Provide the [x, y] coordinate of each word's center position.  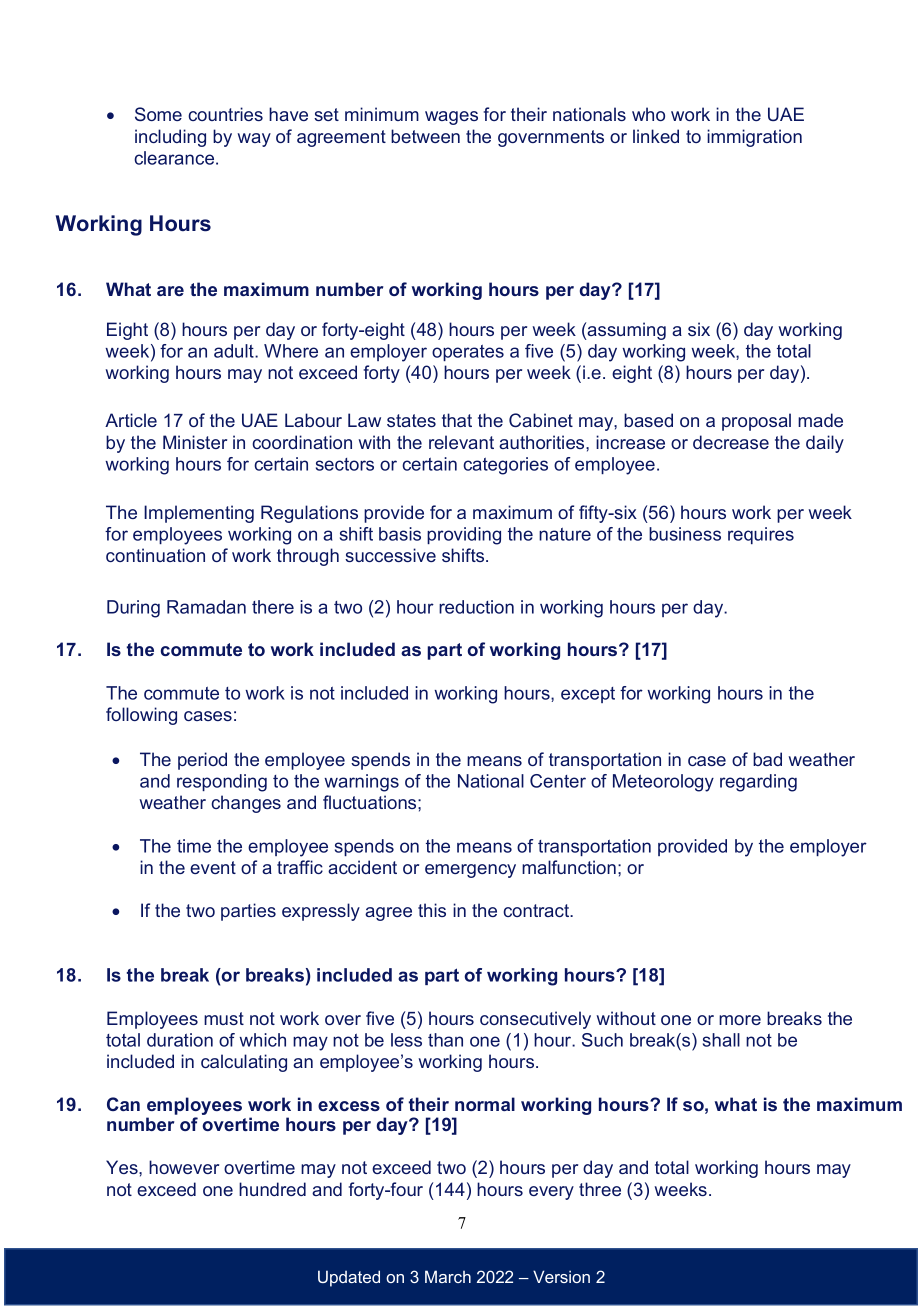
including [170, 138]
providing [464, 536]
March [448, 1276]
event [213, 867]
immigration [754, 138]
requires [761, 535]
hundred [272, 1189]
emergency [470, 871]
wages [451, 118]
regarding [758, 783]
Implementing [199, 514]
